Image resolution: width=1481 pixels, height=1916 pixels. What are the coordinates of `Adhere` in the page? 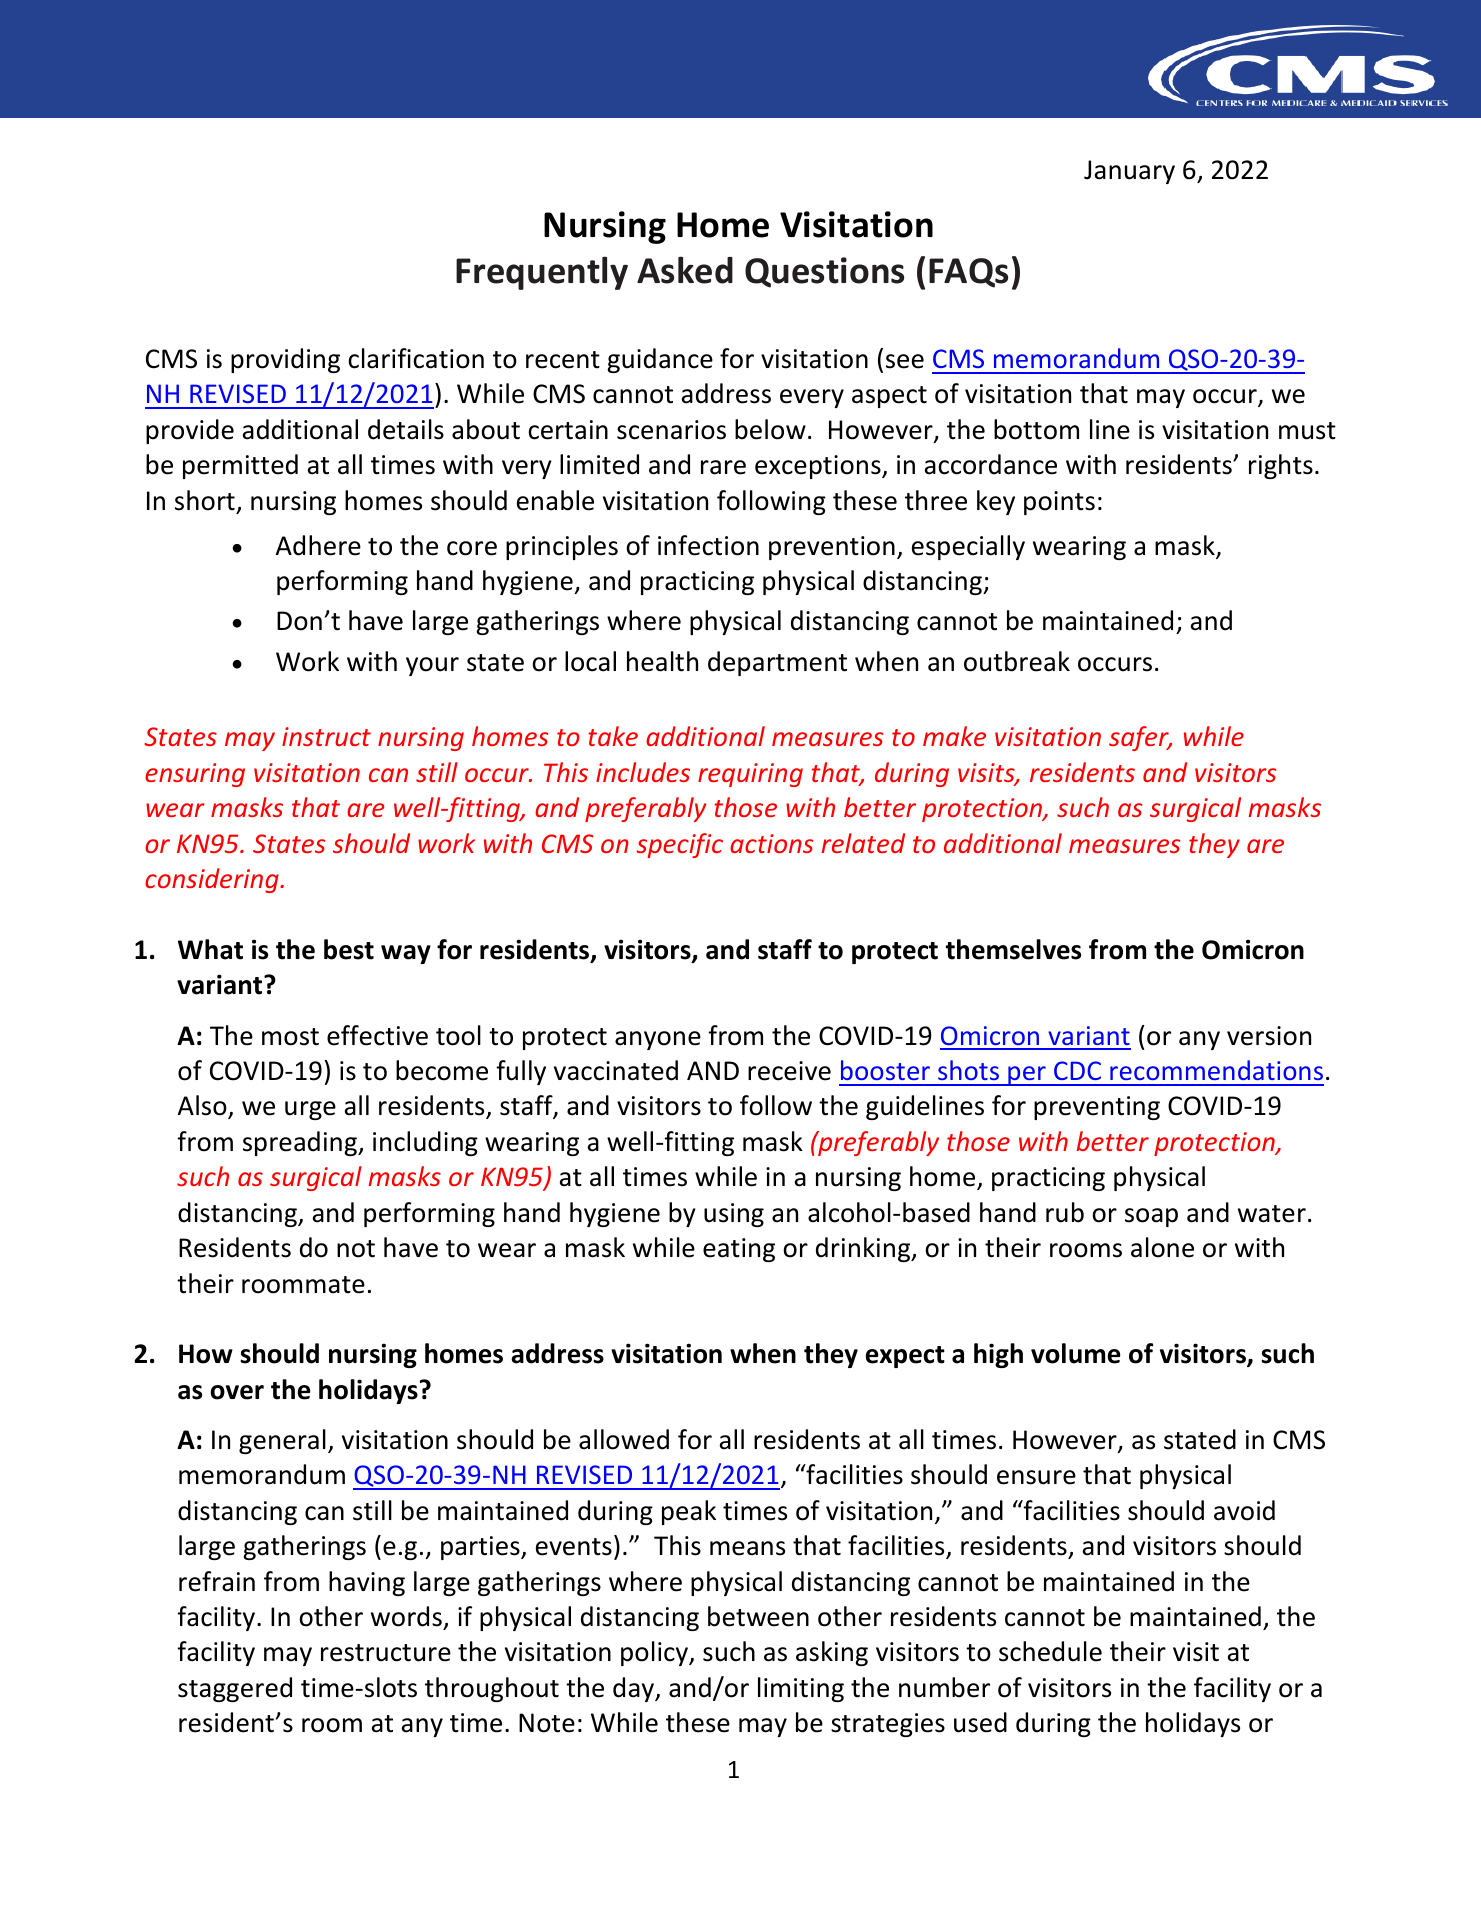 It's located at (318, 545).
